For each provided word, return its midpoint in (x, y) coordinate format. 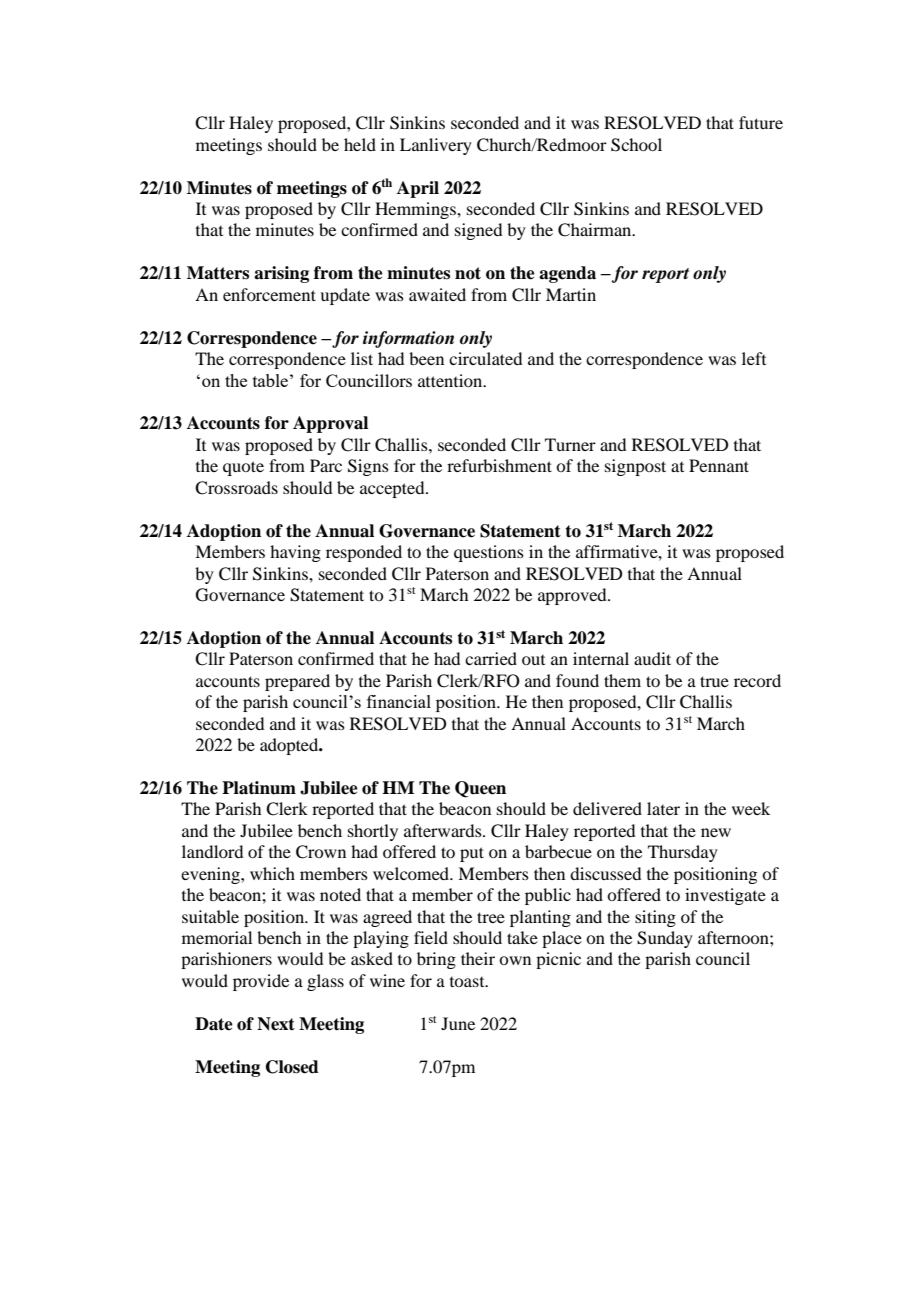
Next (276, 1024)
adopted (290, 746)
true (714, 681)
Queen (480, 789)
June (458, 1023)
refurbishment (499, 465)
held (360, 144)
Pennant (719, 465)
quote (243, 468)
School (636, 145)
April (418, 189)
